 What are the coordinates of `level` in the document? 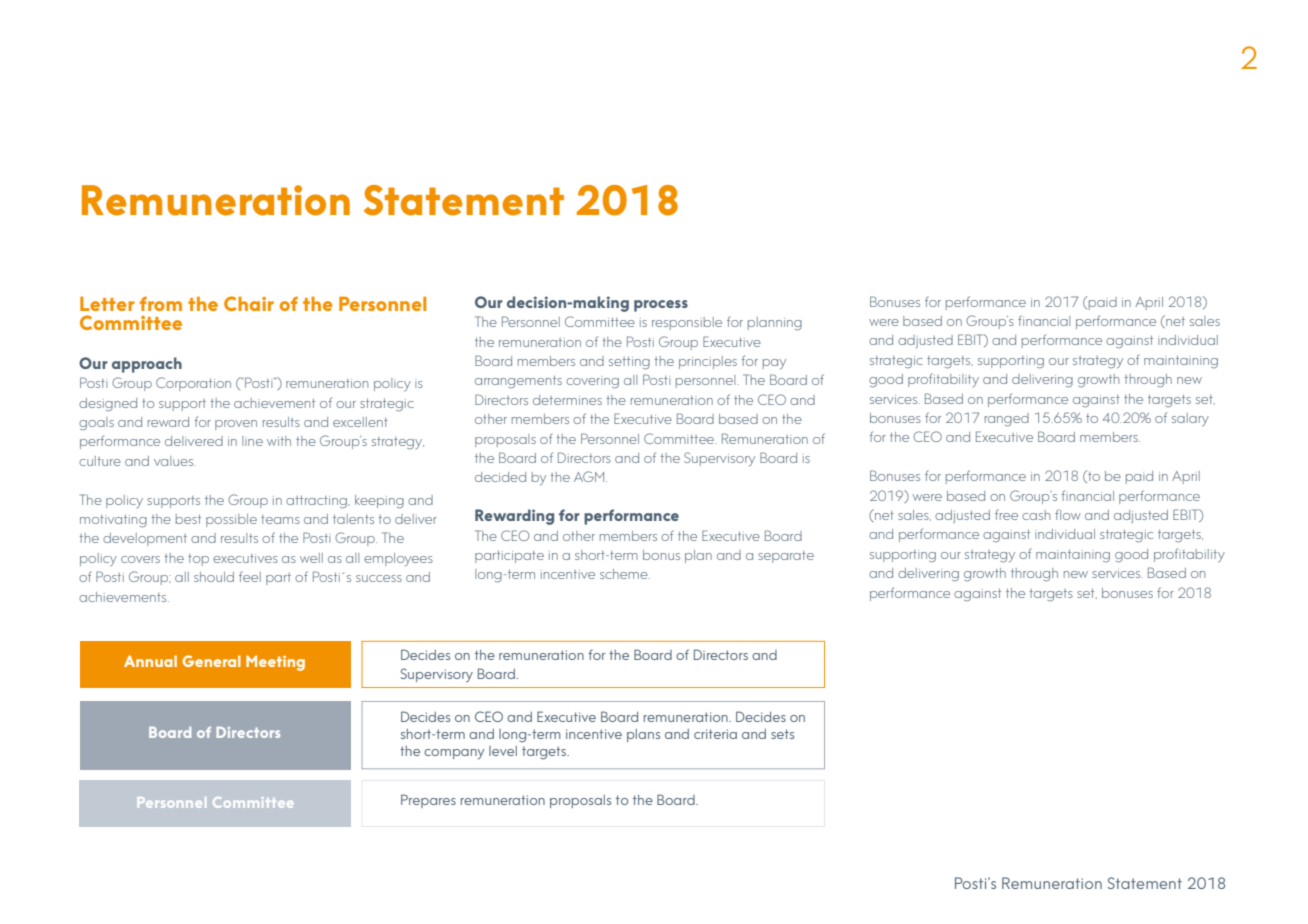 It's located at (503, 751).
